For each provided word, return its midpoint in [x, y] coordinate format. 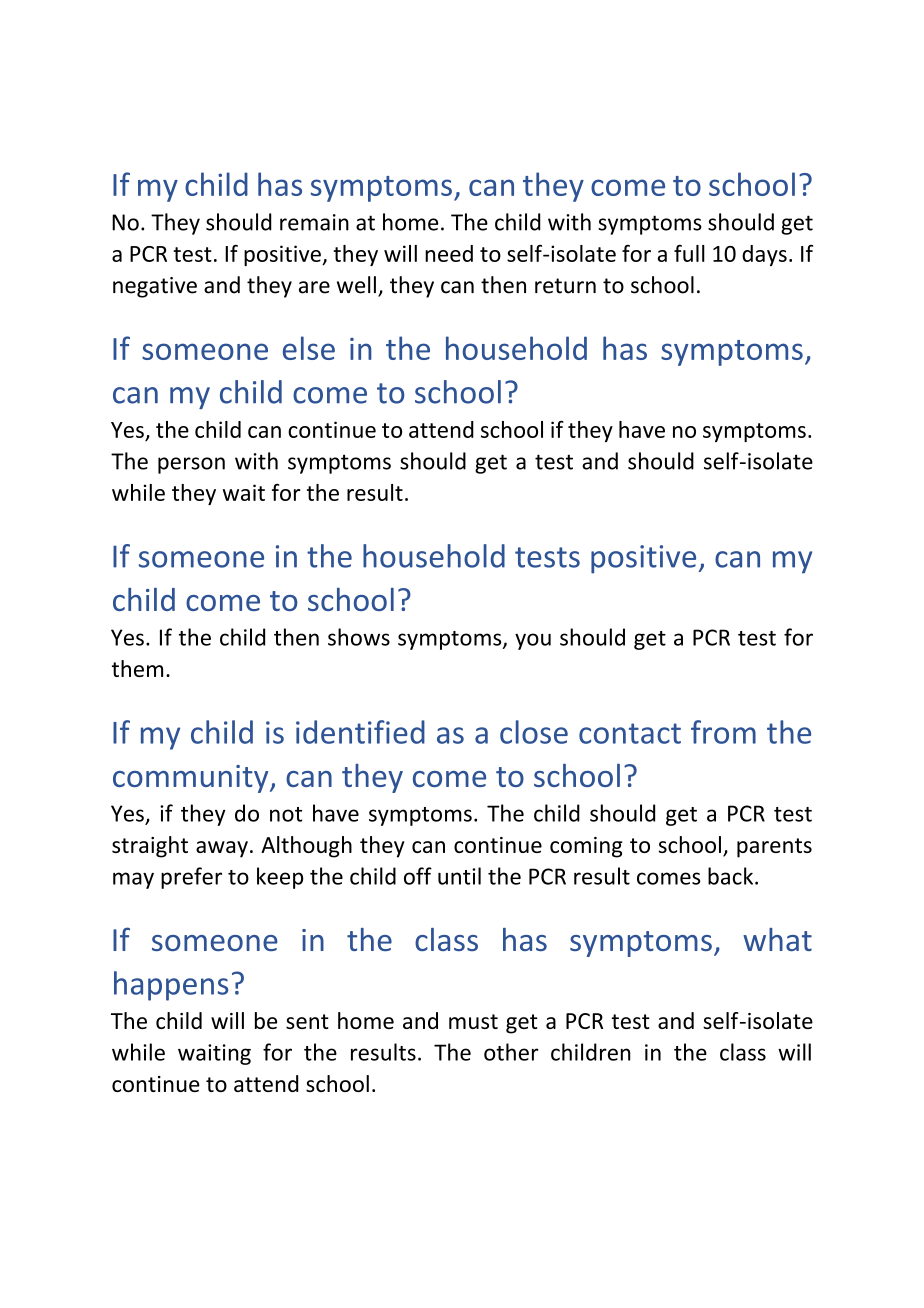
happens [171, 986]
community [192, 779]
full [689, 253]
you [533, 641]
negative [155, 287]
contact [630, 733]
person [191, 465]
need [449, 253]
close [534, 732]
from [723, 732]
